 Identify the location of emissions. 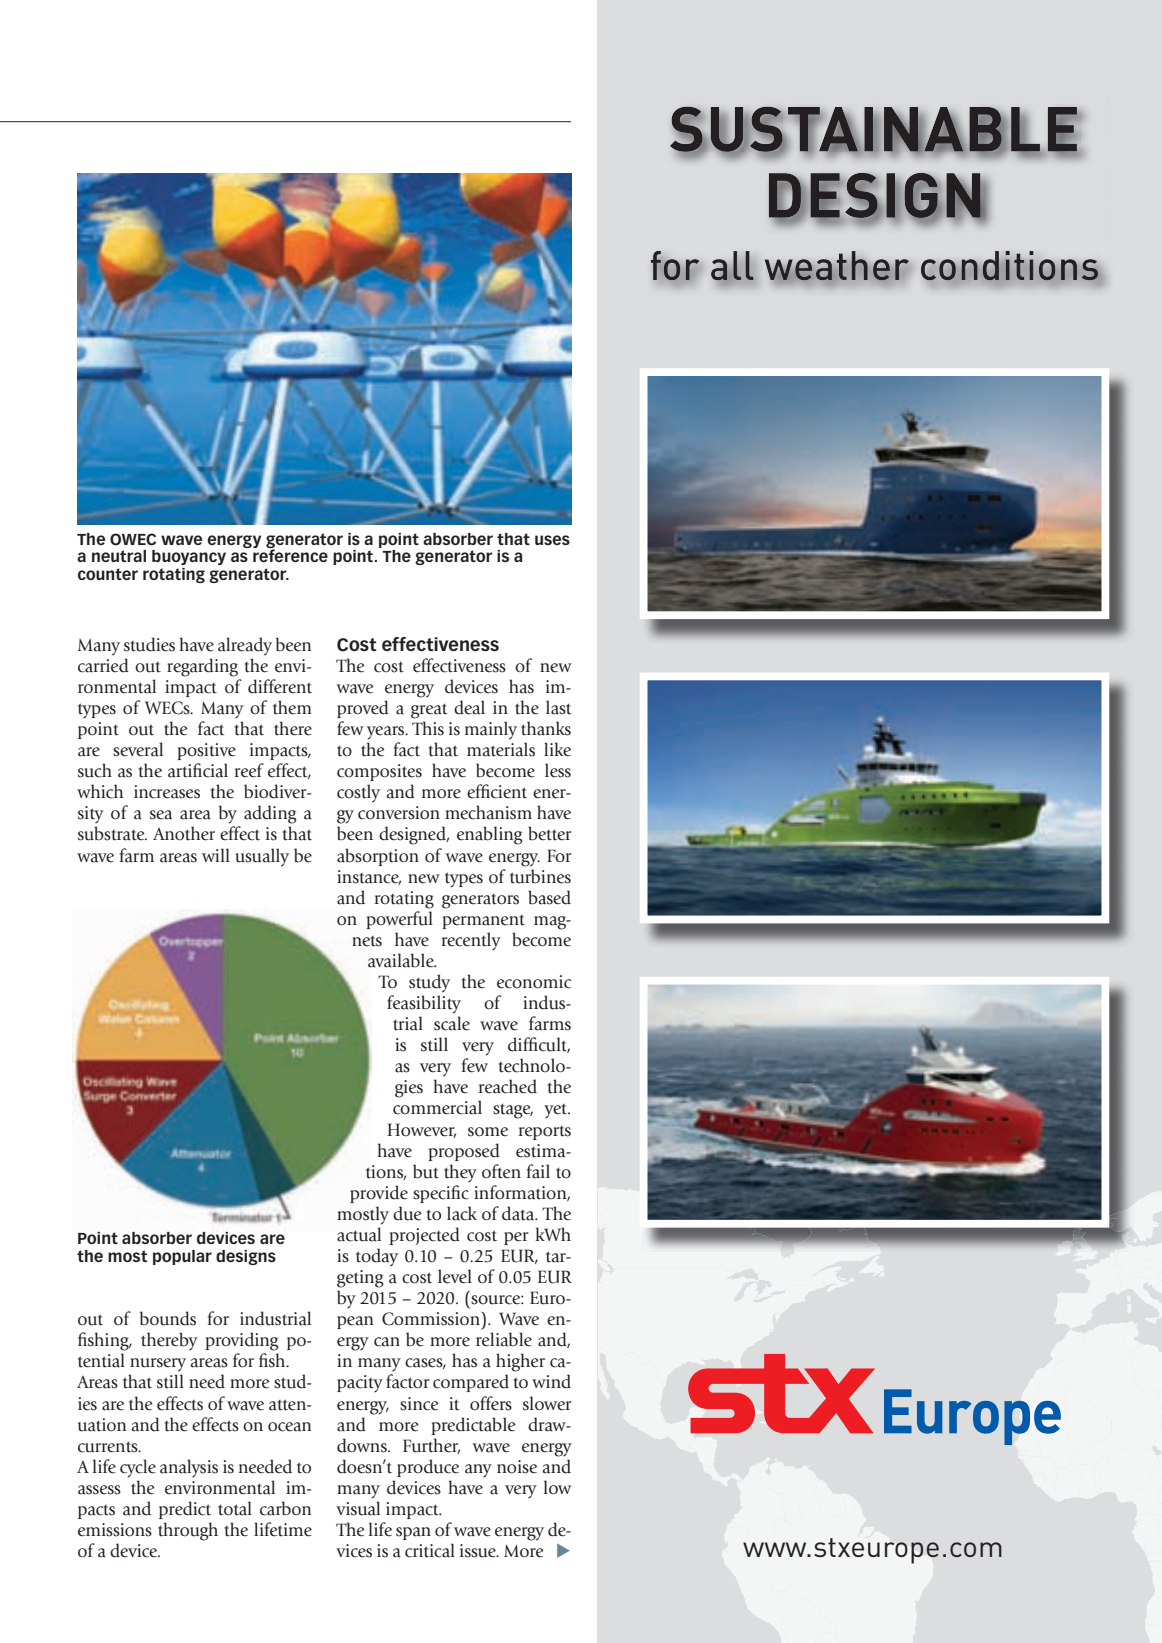
(115, 1530).
